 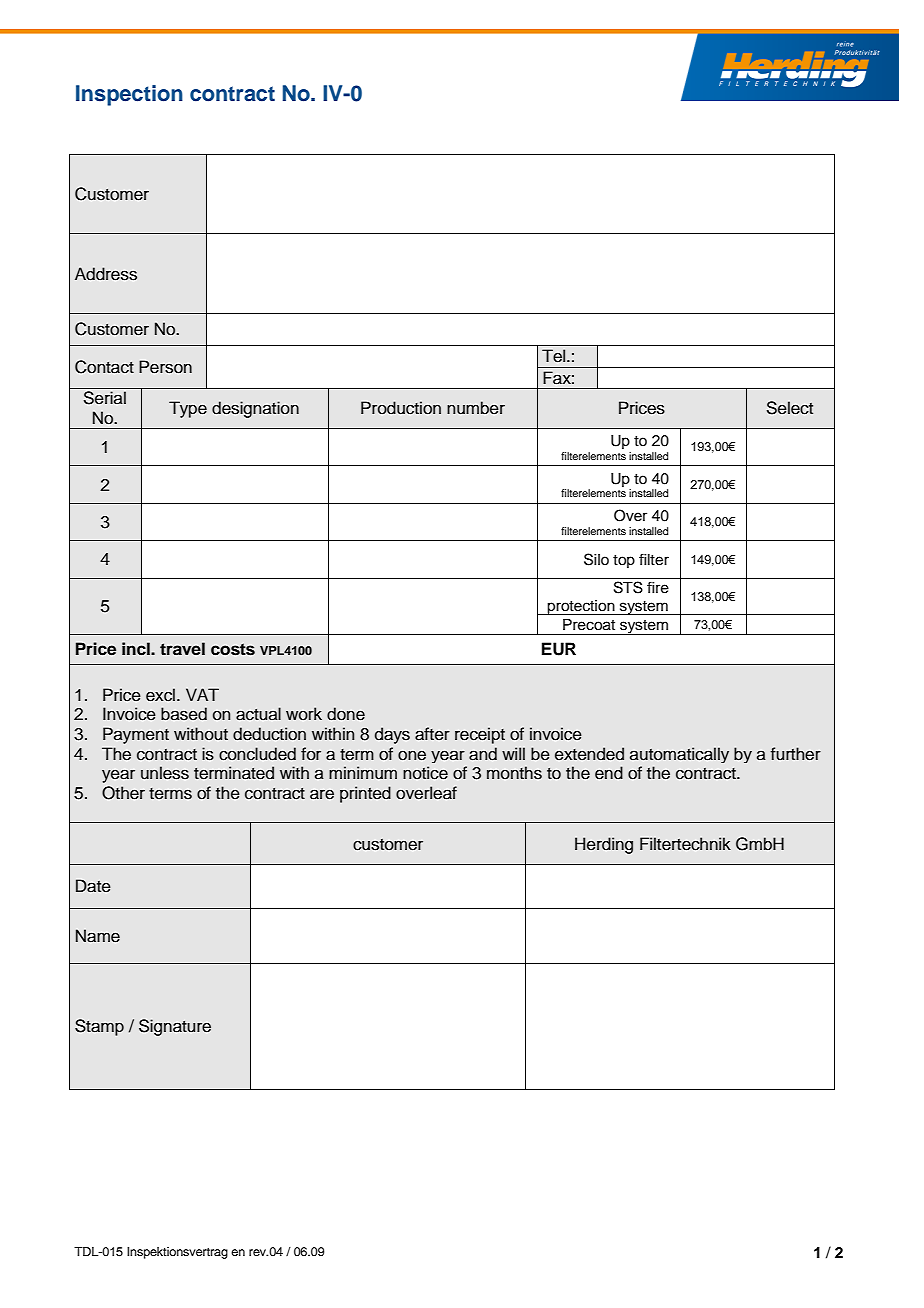 I want to click on further, so click(x=796, y=754).
